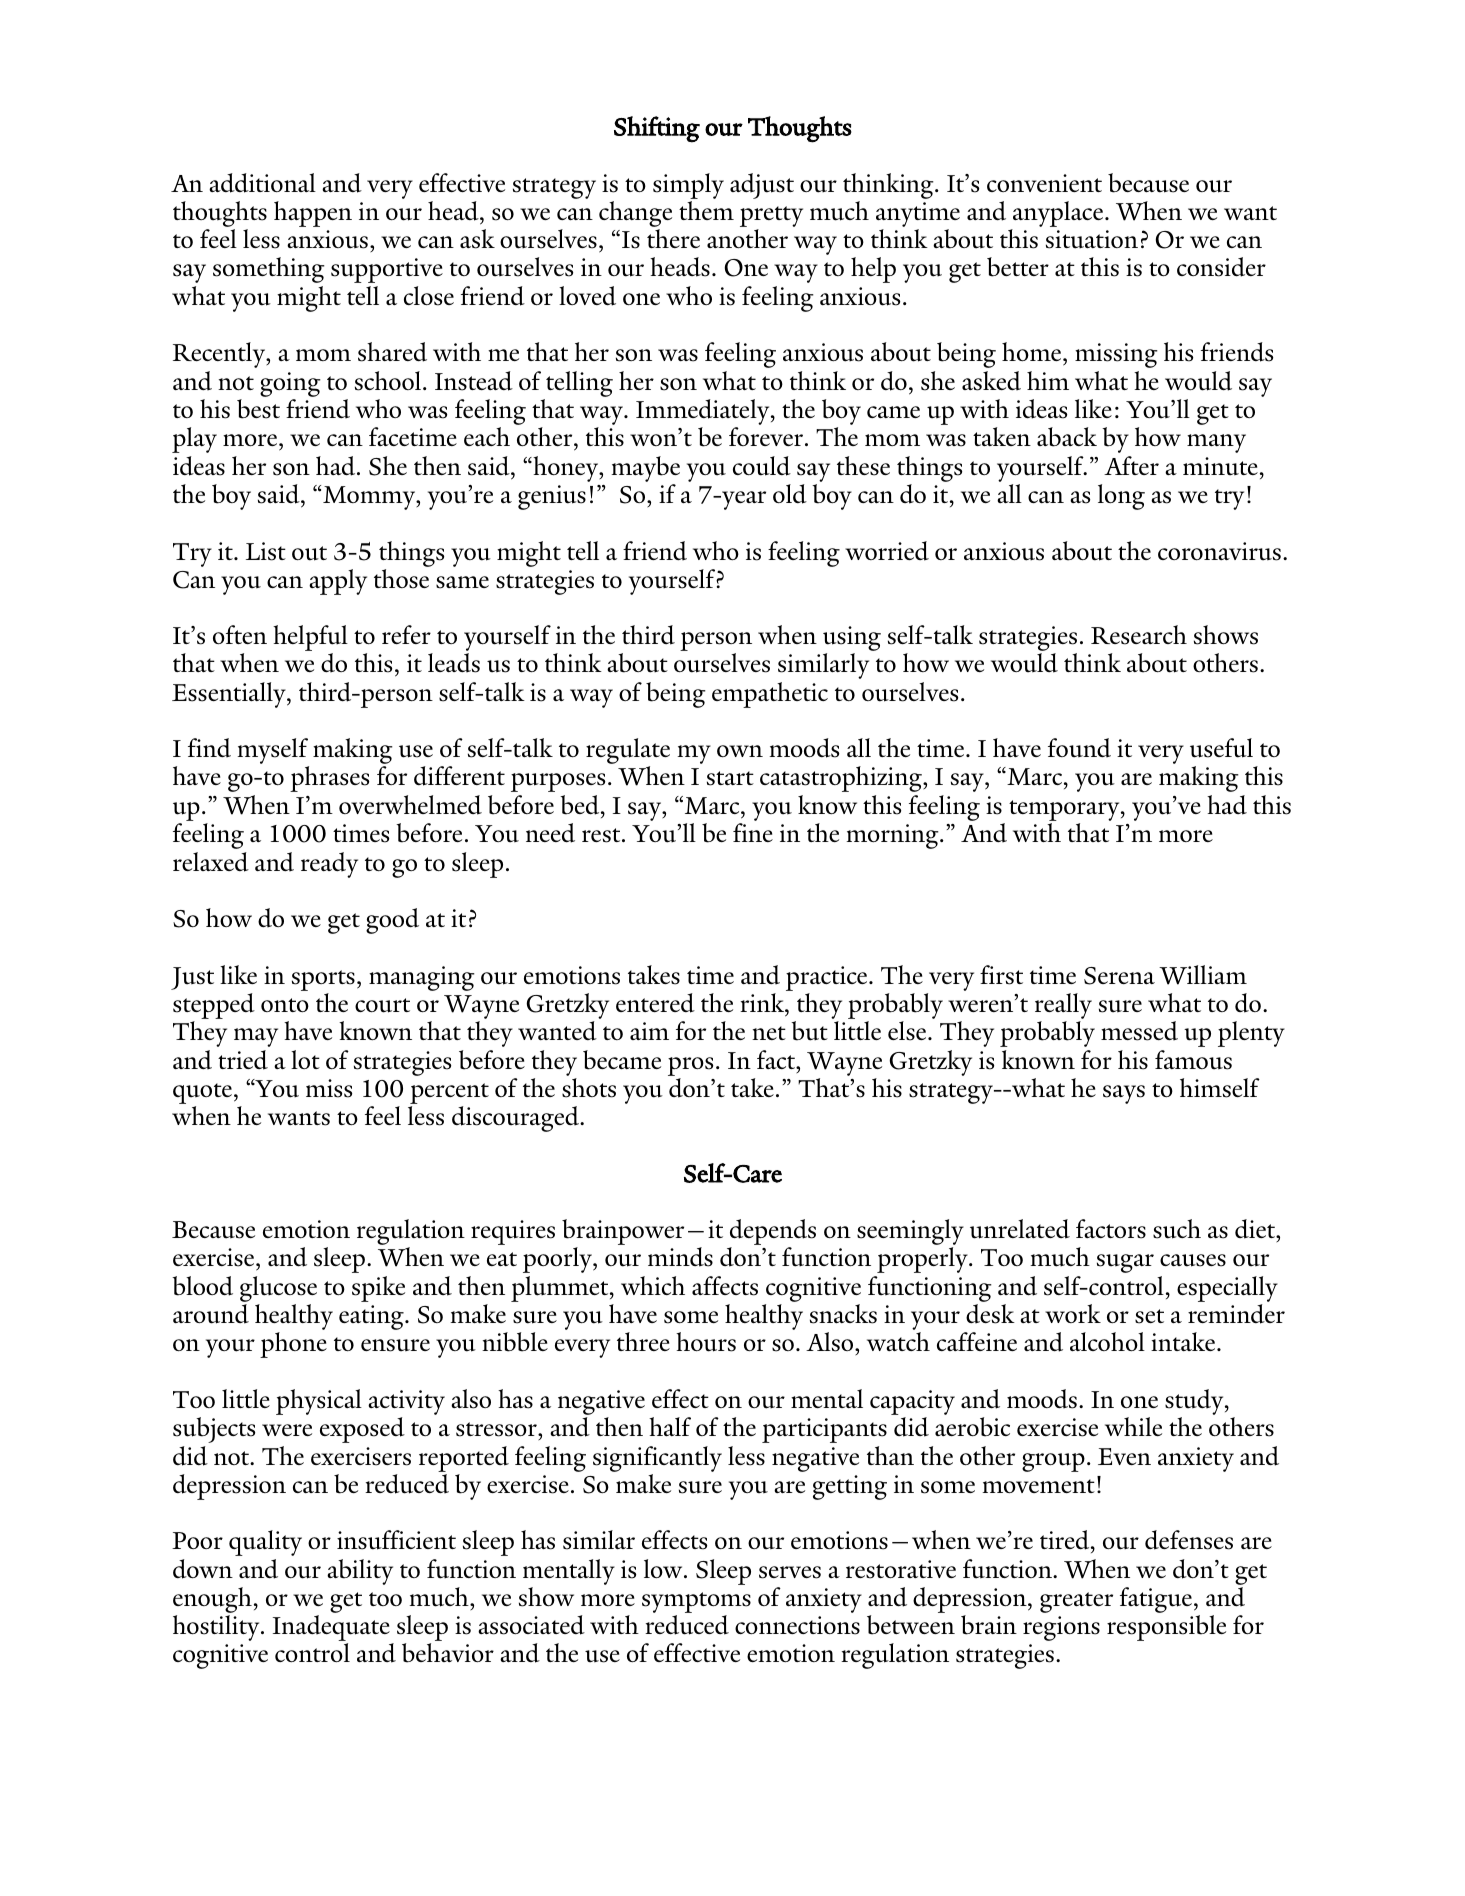 The image size is (1465, 1896). Describe the element at coordinates (696, 1604) in the screenshot. I see `symptoms` at that location.
